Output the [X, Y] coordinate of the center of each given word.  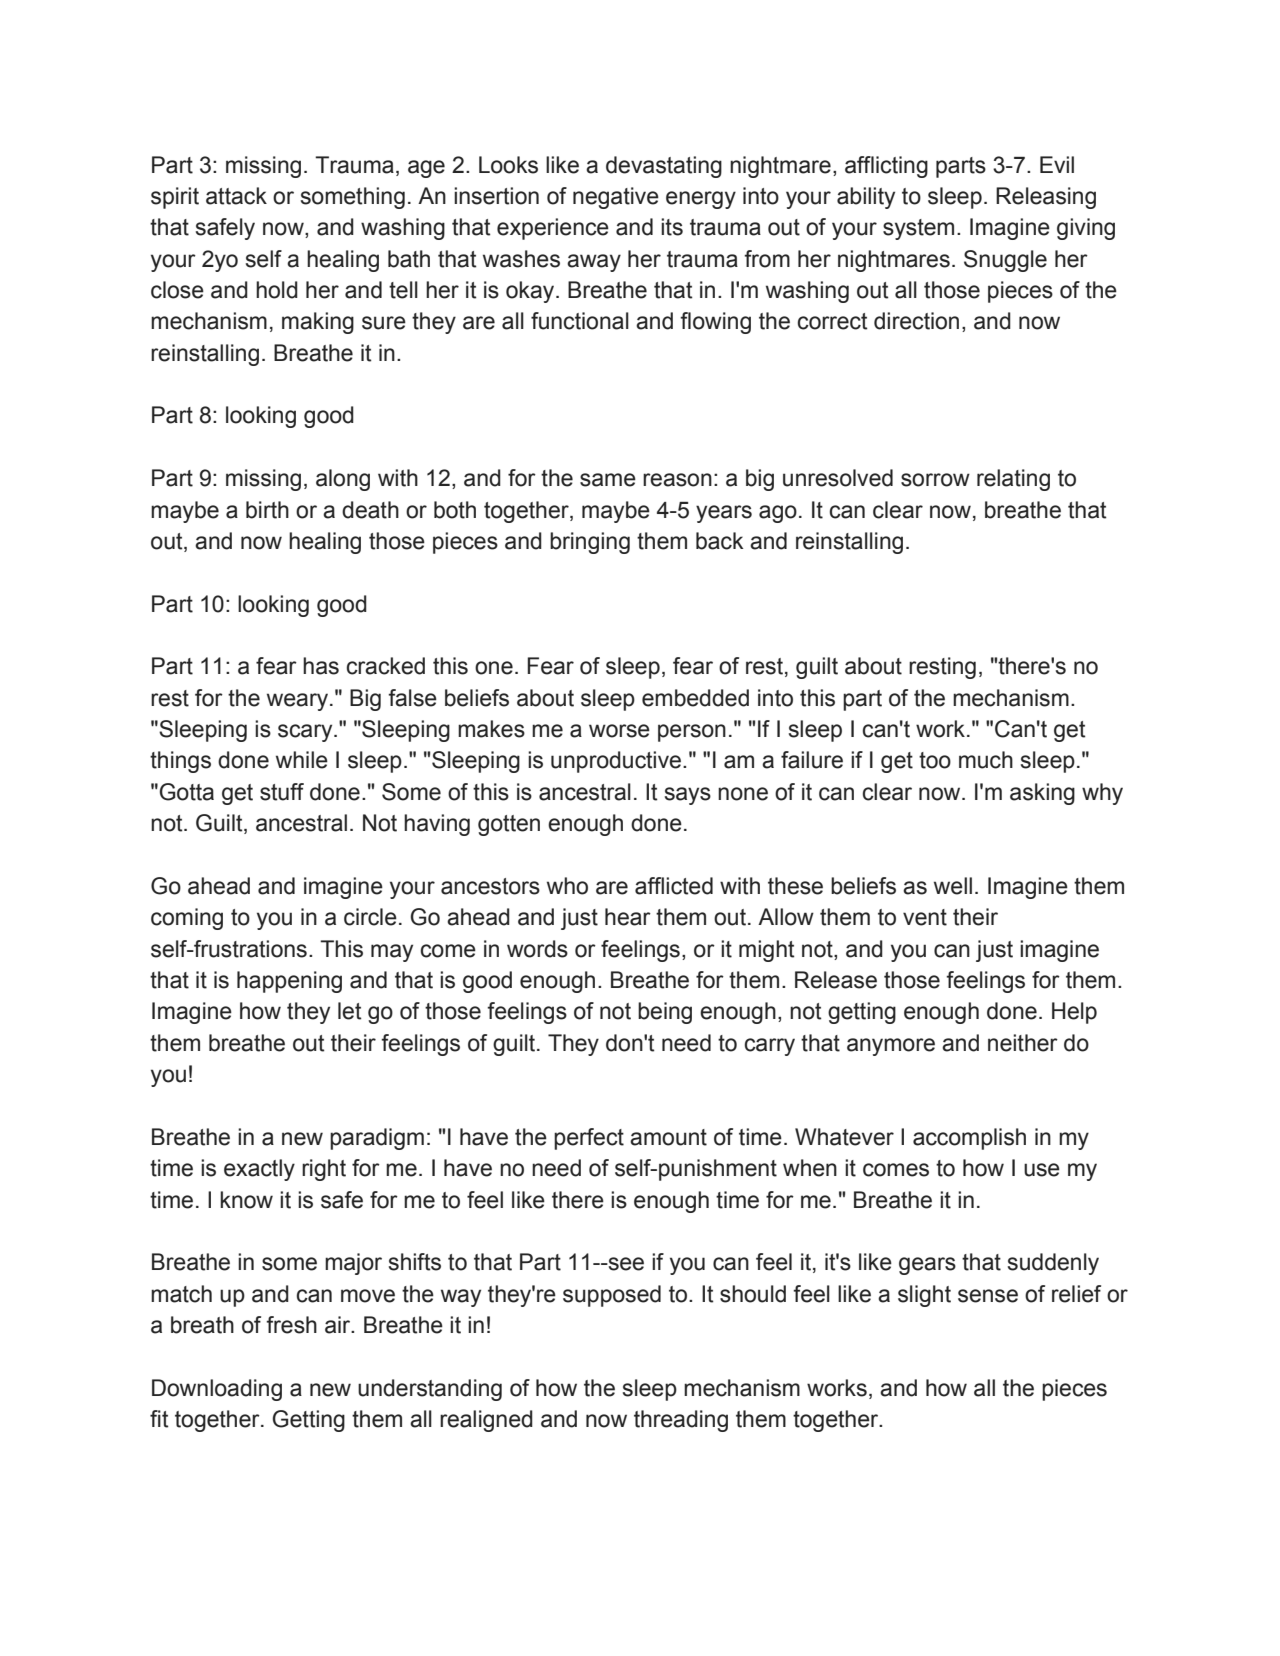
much [986, 760]
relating [1013, 480]
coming [187, 919]
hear [628, 917]
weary [297, 702]
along [343, 480]
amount [668, 1137]
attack [236, 196]
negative [616, 198]
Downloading [217, 1390]
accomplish [969, 1139]
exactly [259, 1170]
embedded [695, 698]
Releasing [1046, 198]
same [608, 480]
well [953, 886]
